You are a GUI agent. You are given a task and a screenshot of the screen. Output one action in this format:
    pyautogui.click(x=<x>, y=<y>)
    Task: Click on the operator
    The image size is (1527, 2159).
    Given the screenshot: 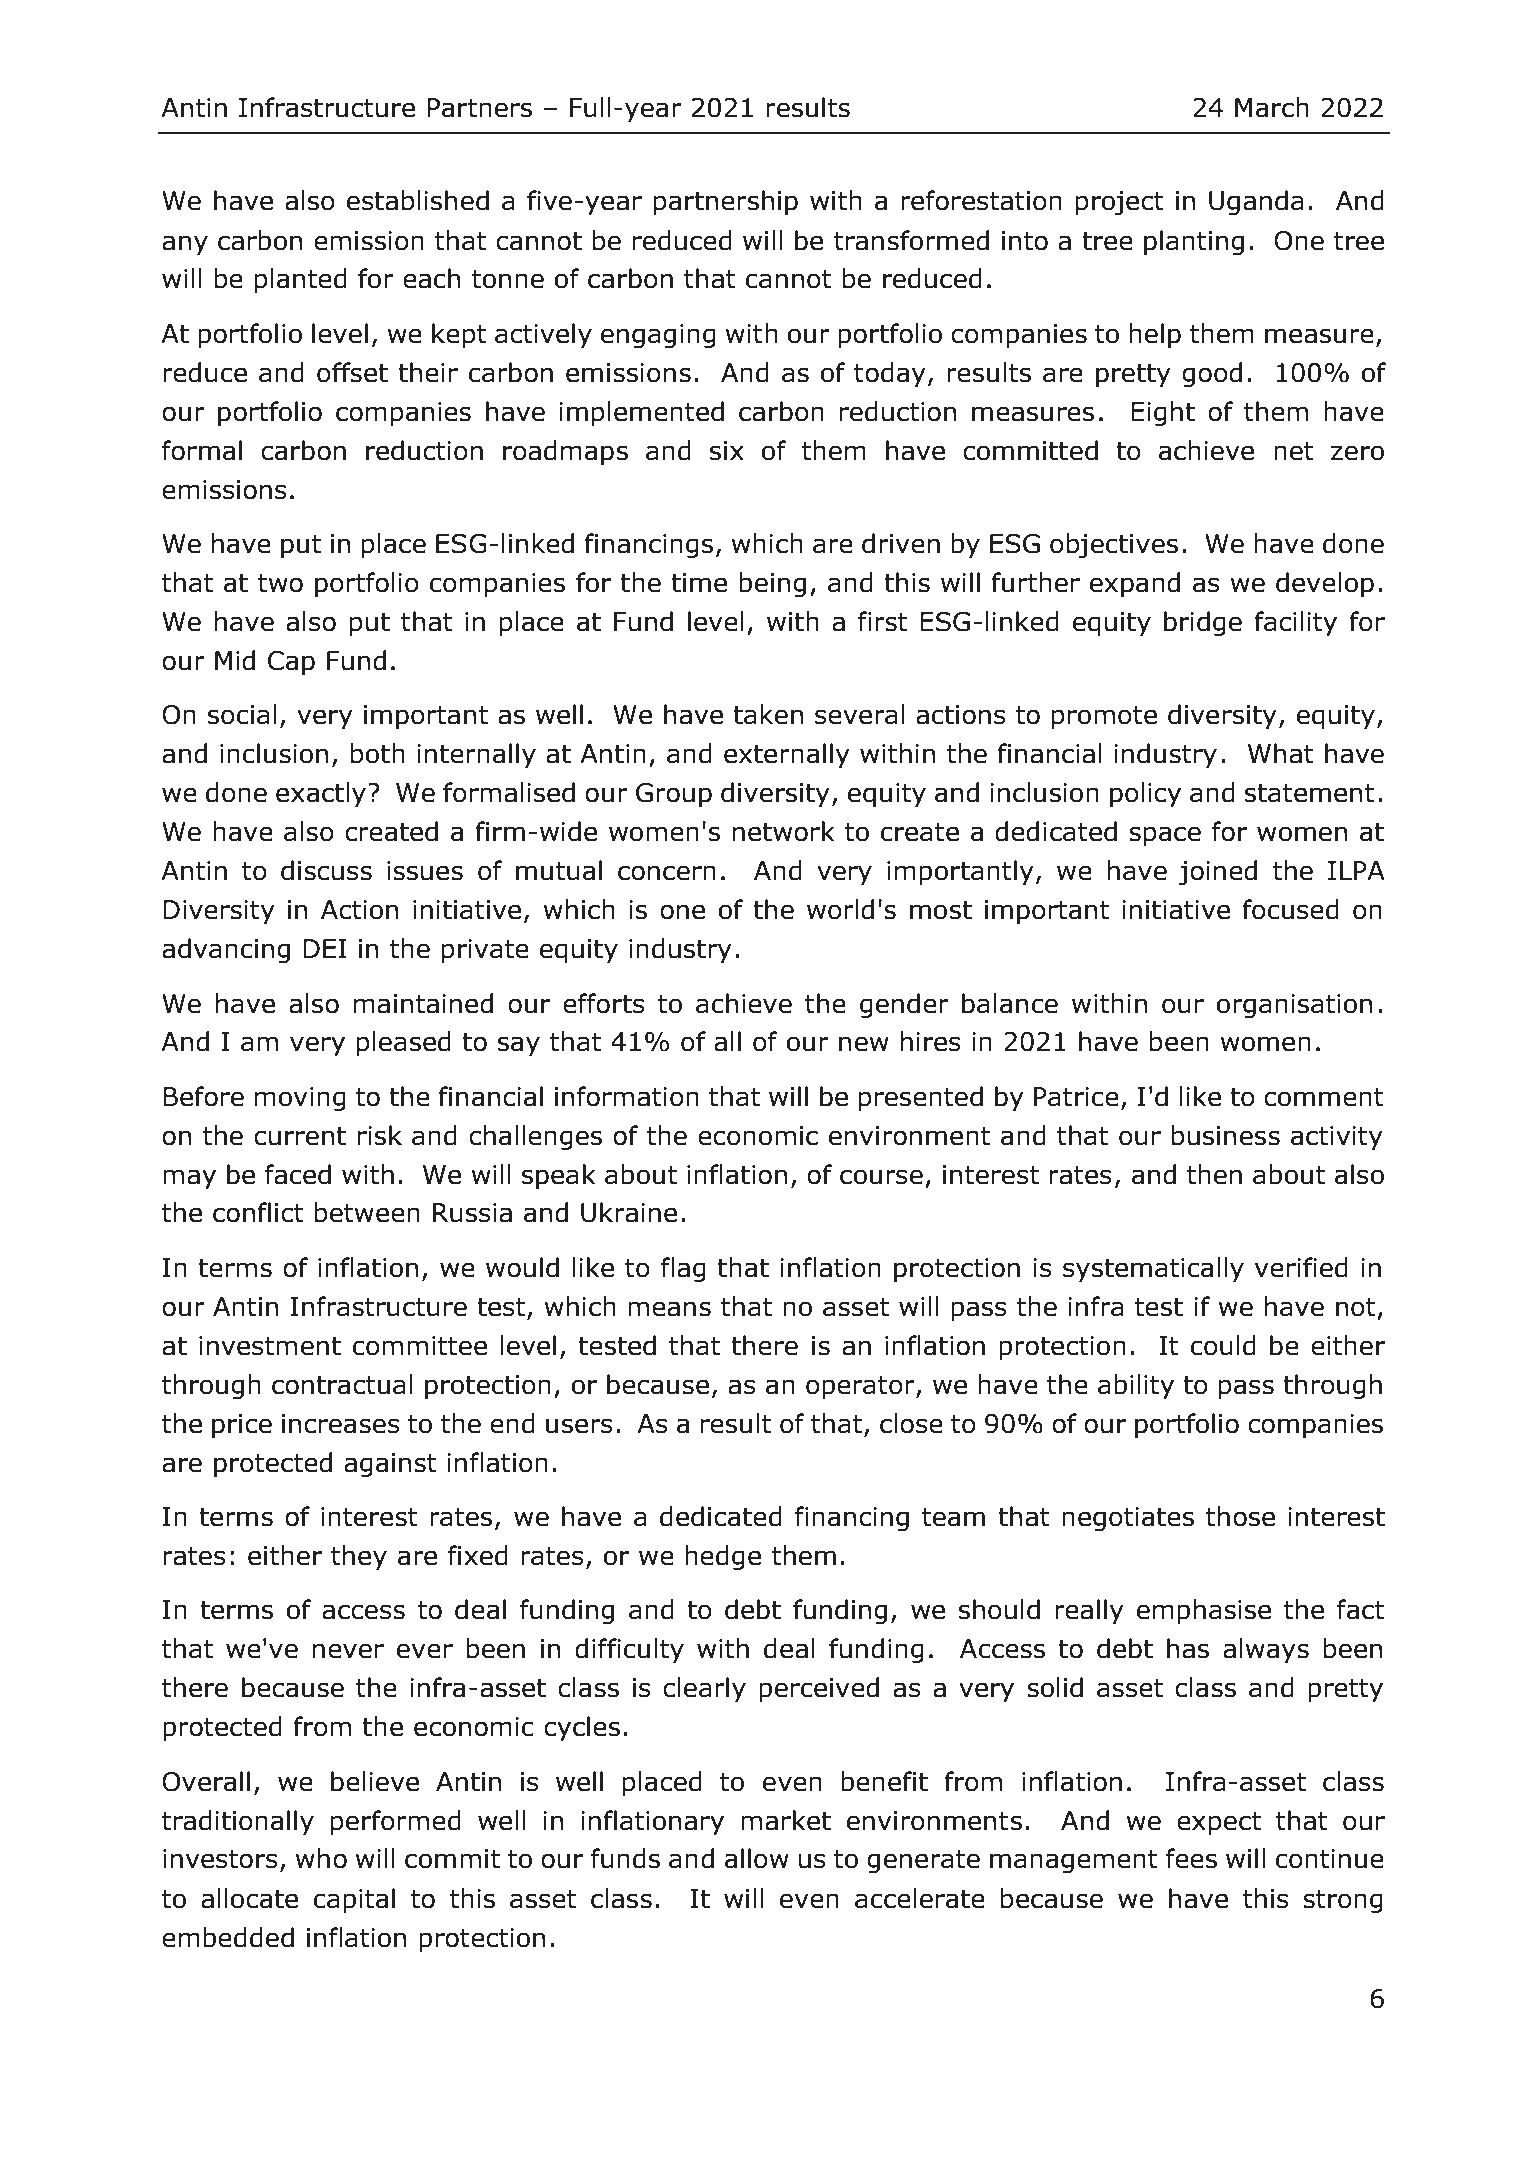 What is the action you would take?
    pyautogui.click(x=861, y=1388)
